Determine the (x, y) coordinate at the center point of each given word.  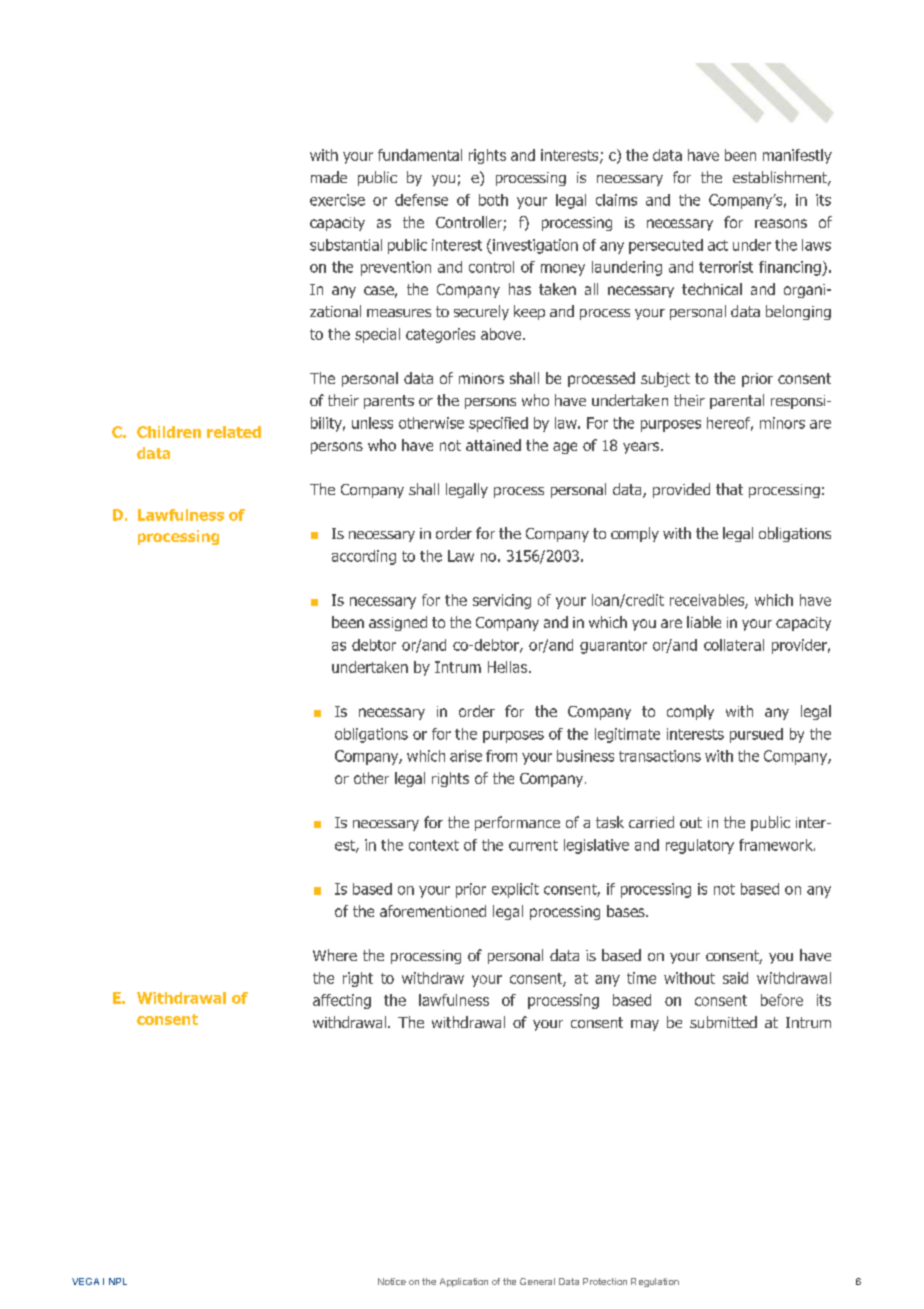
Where (335, 955)
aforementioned (433, 911)
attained (493, 445)
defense (421, 200)
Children (169, 432)
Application (464, 1282)
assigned (398, 623)
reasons (781, 223)
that (729, 489)
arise (466, 756)
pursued (756, 735)
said (735, 978)
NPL (118, 1281)
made (329, 177)
